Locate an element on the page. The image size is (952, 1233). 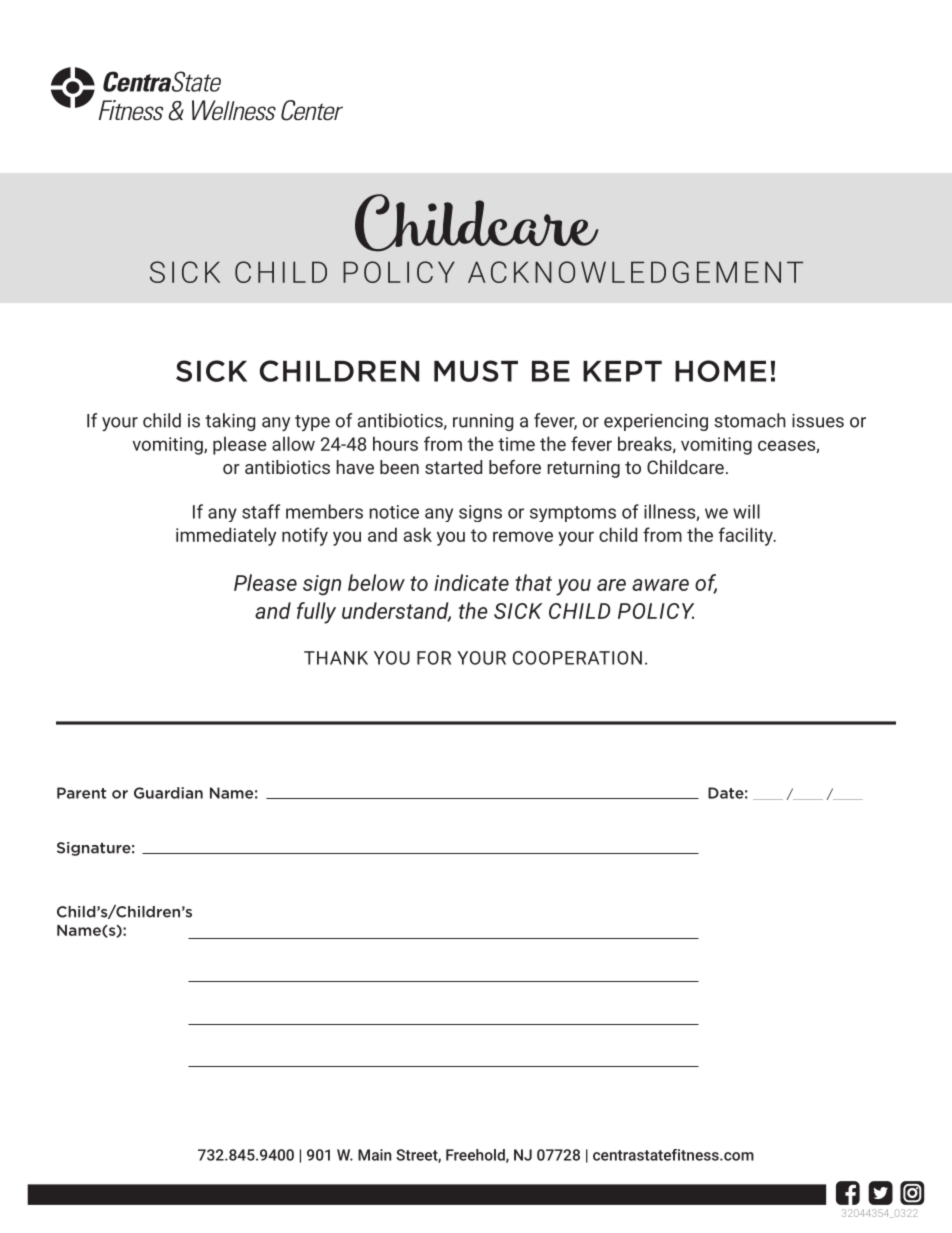
THANK is located at coordinates (336, 658).
